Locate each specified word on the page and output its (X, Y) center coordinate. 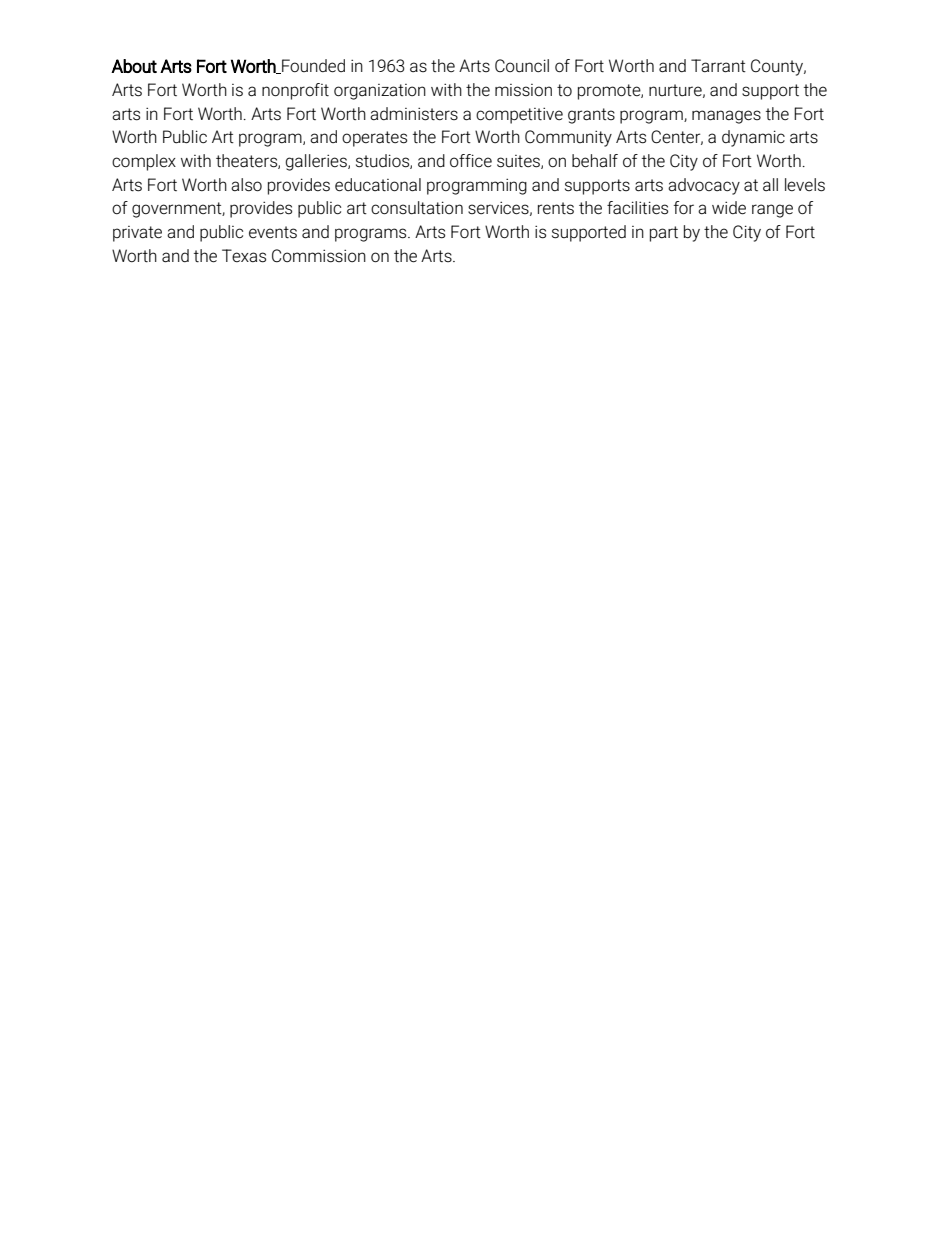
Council (522, 66)
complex (144, 162)
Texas (244, 256)
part (664, 234)
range (772, 211)
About (134, 66)
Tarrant (718, 66)
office (471, 160)
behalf (595, 161)
